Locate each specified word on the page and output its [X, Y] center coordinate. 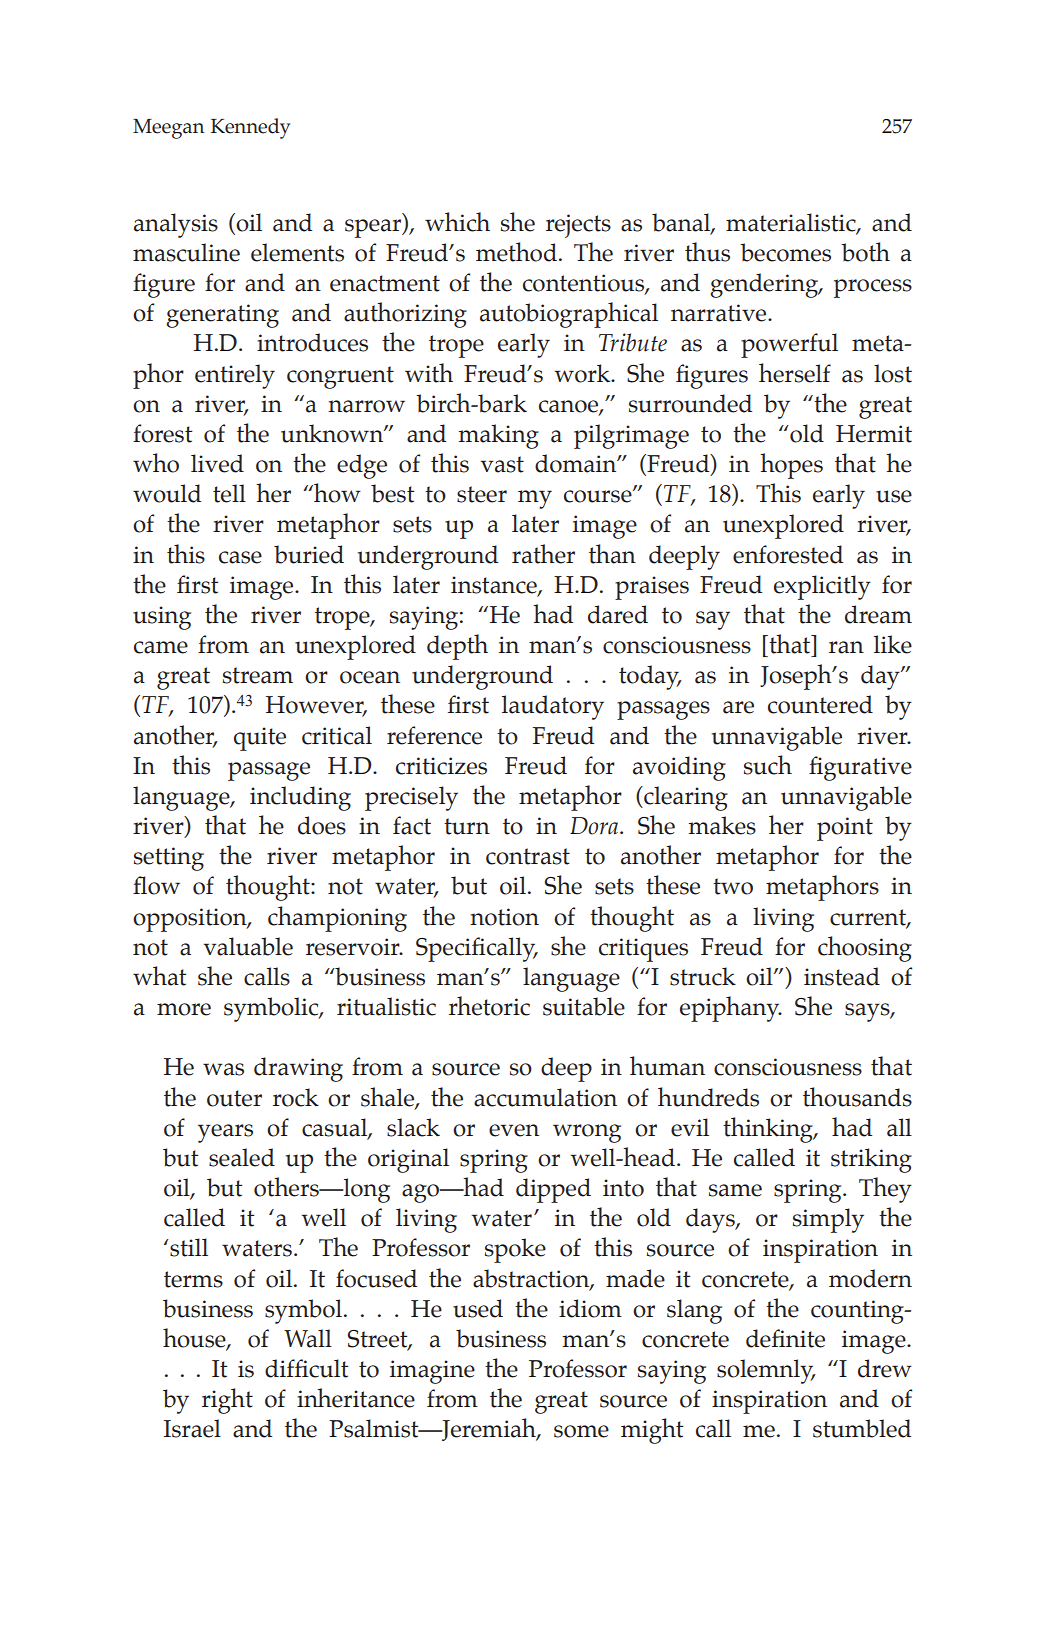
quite [260, 739]
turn [467, 826]
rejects [578, 226]
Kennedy [250, 128]
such [768, 765]
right [227, 1401]
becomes [785, 252]
